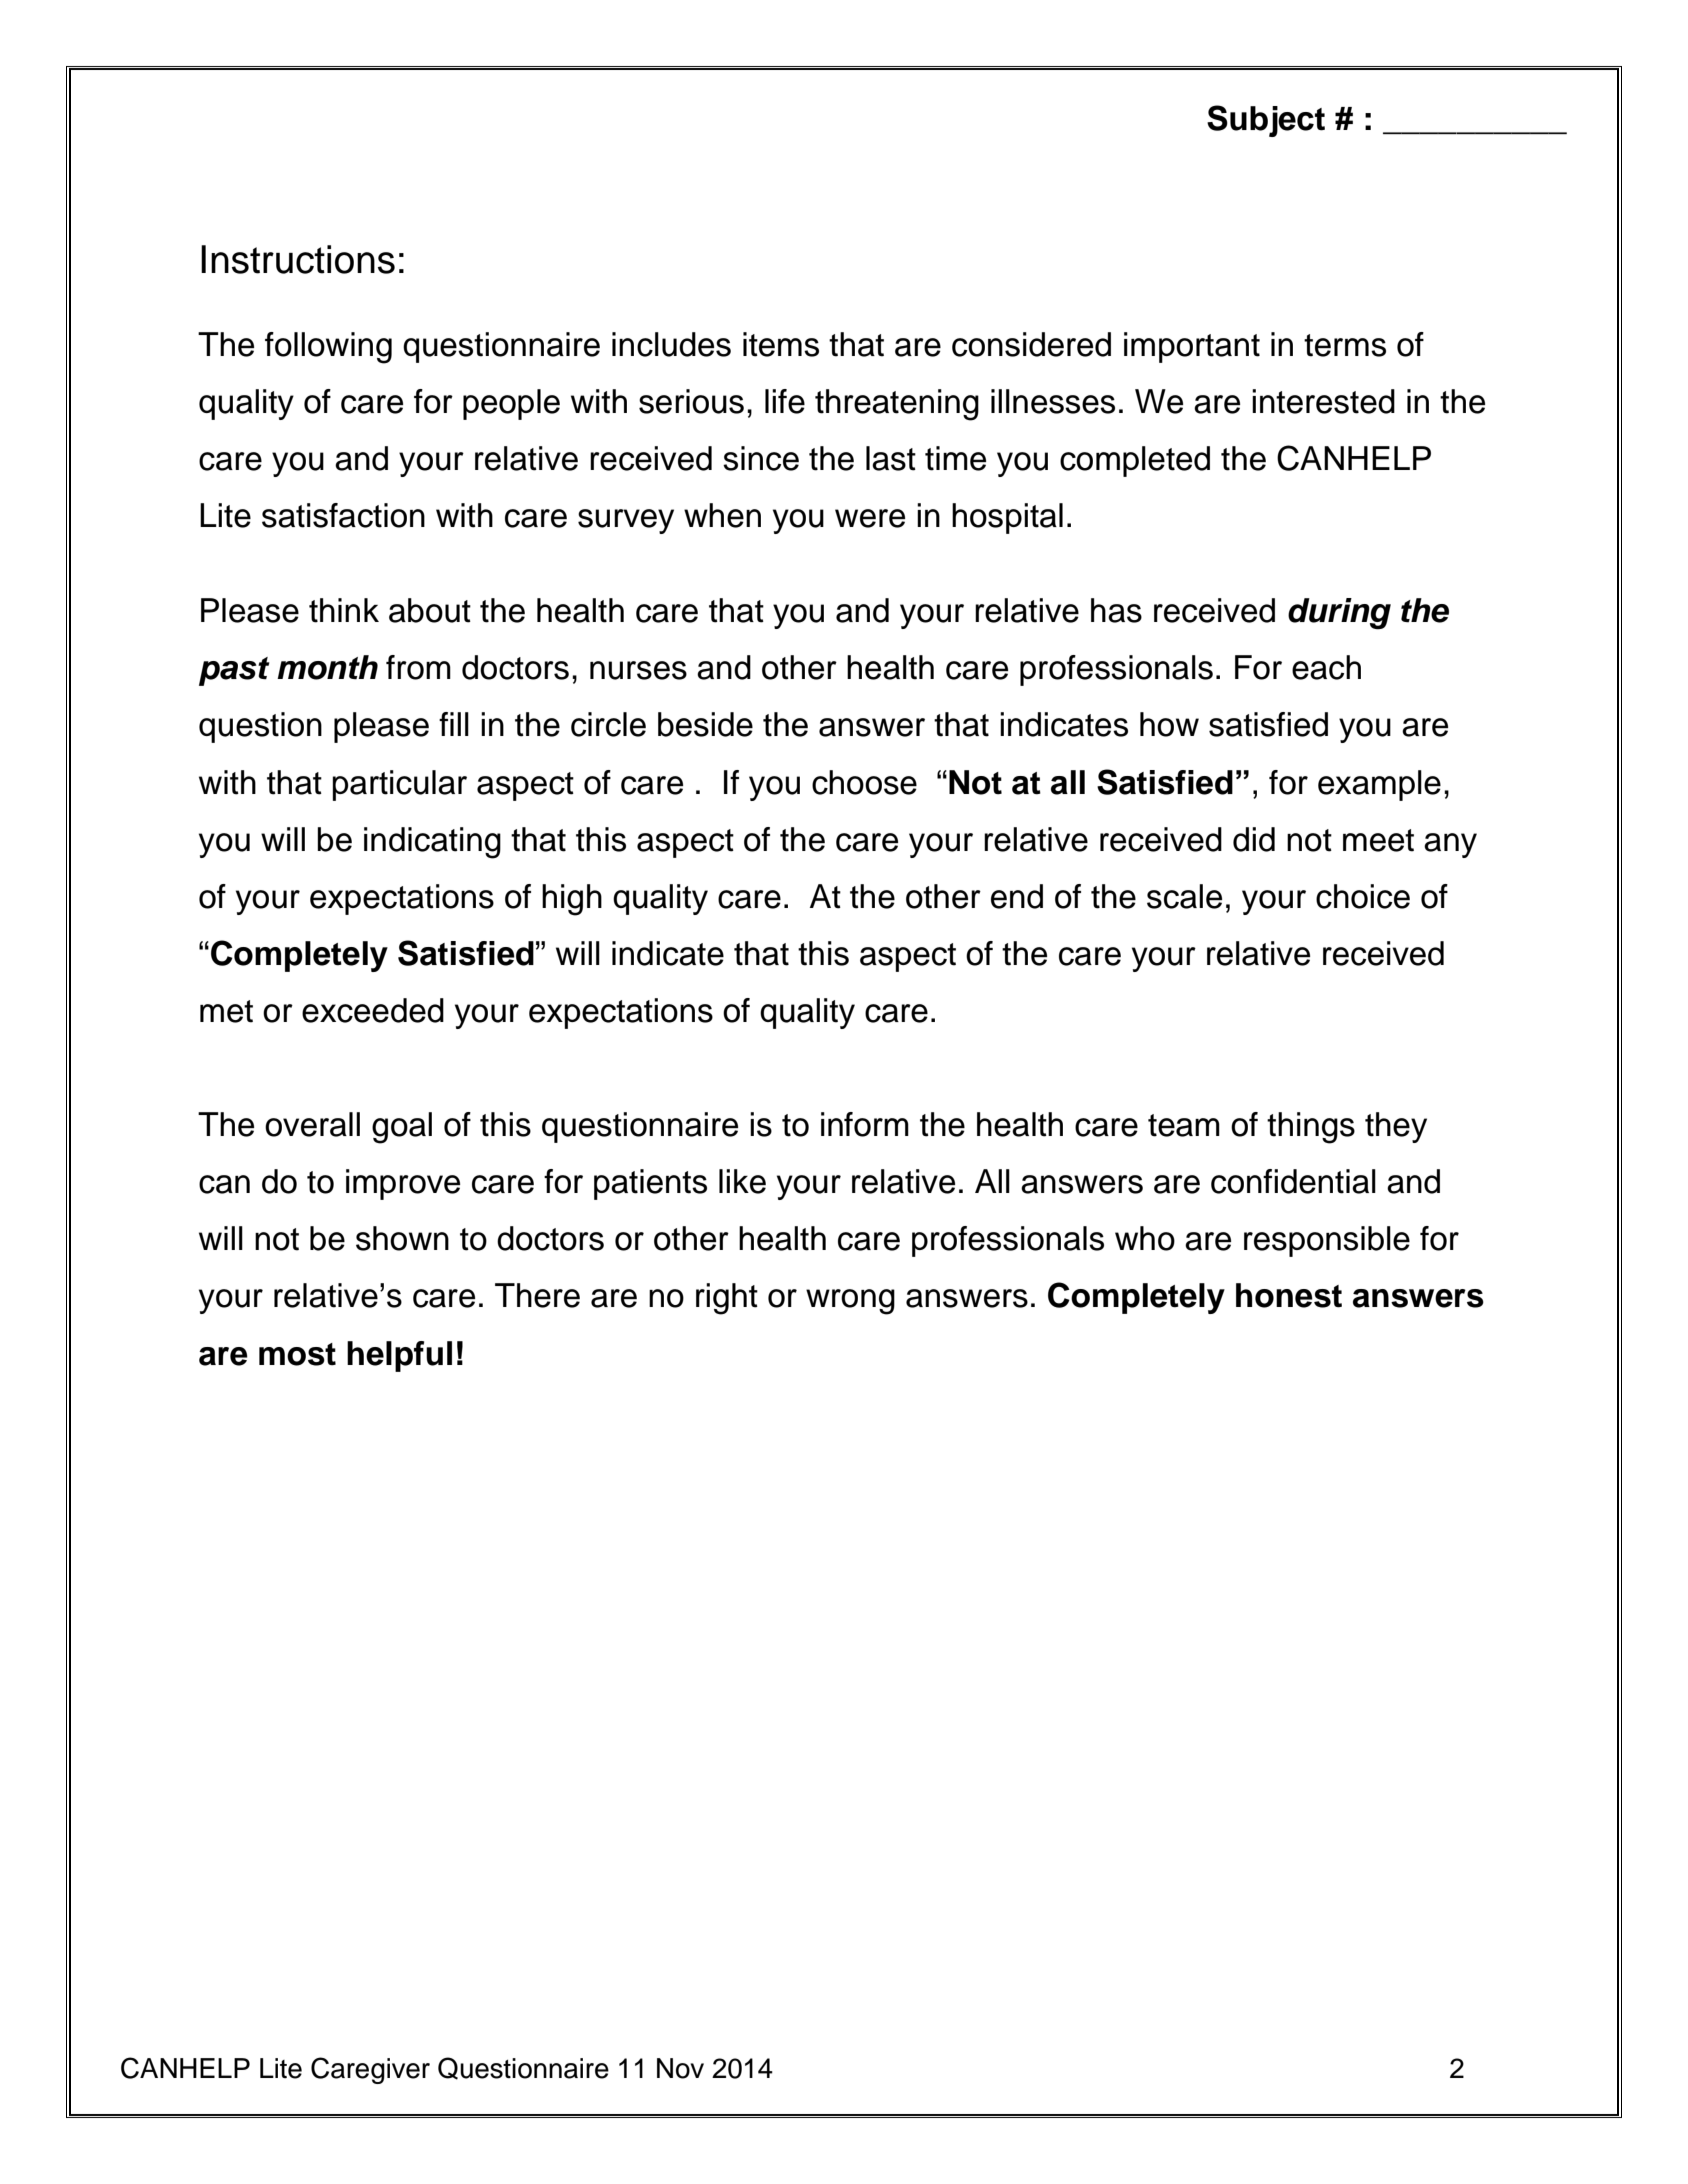 Image resolution: width=1688 pixels, height=2184 pixels. What do you see at coordinates (864, 782) in the image?
I see `choose` at bounding box center [864, 782].
